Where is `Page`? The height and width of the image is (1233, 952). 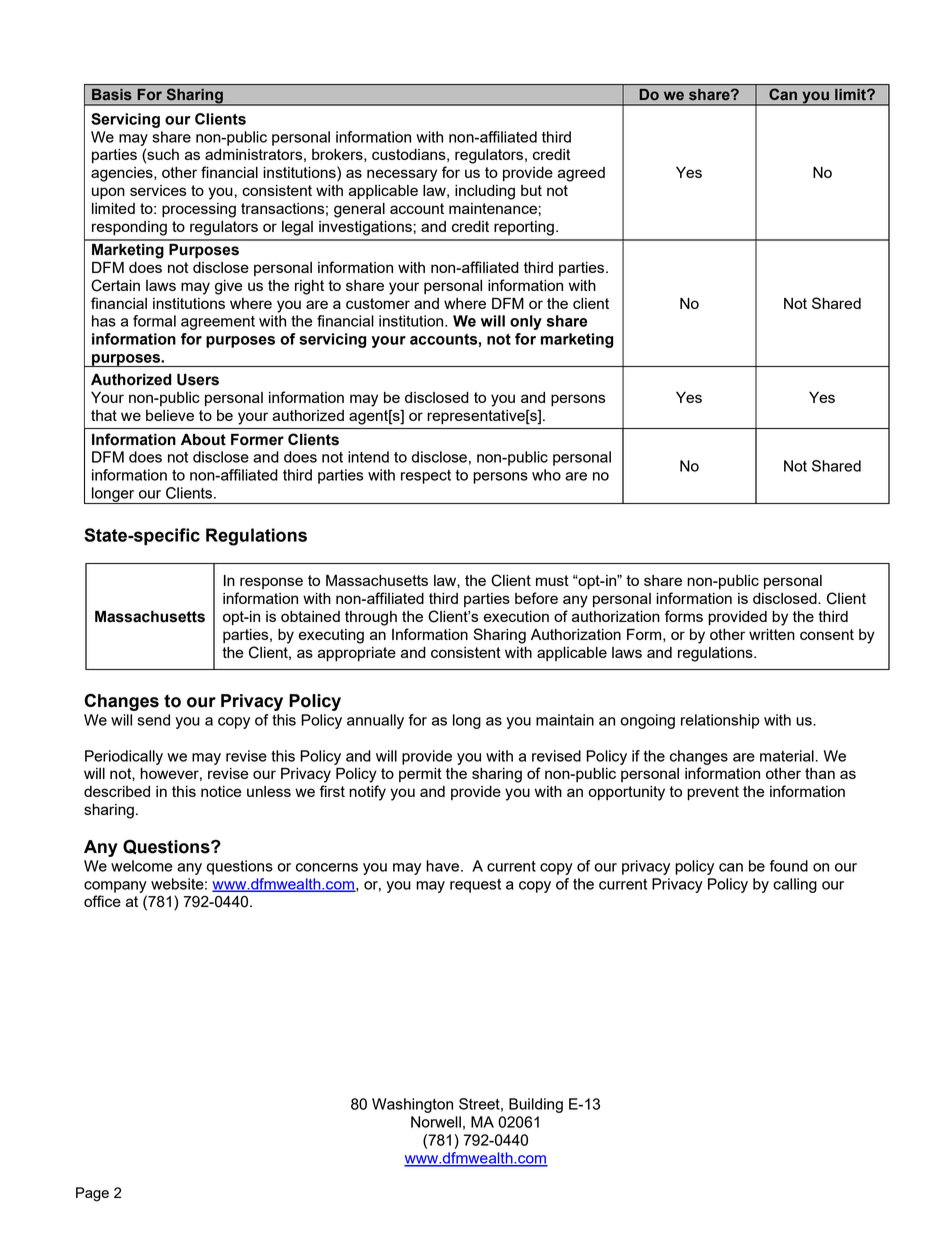 Page is located at coordinates (92, 1194).
